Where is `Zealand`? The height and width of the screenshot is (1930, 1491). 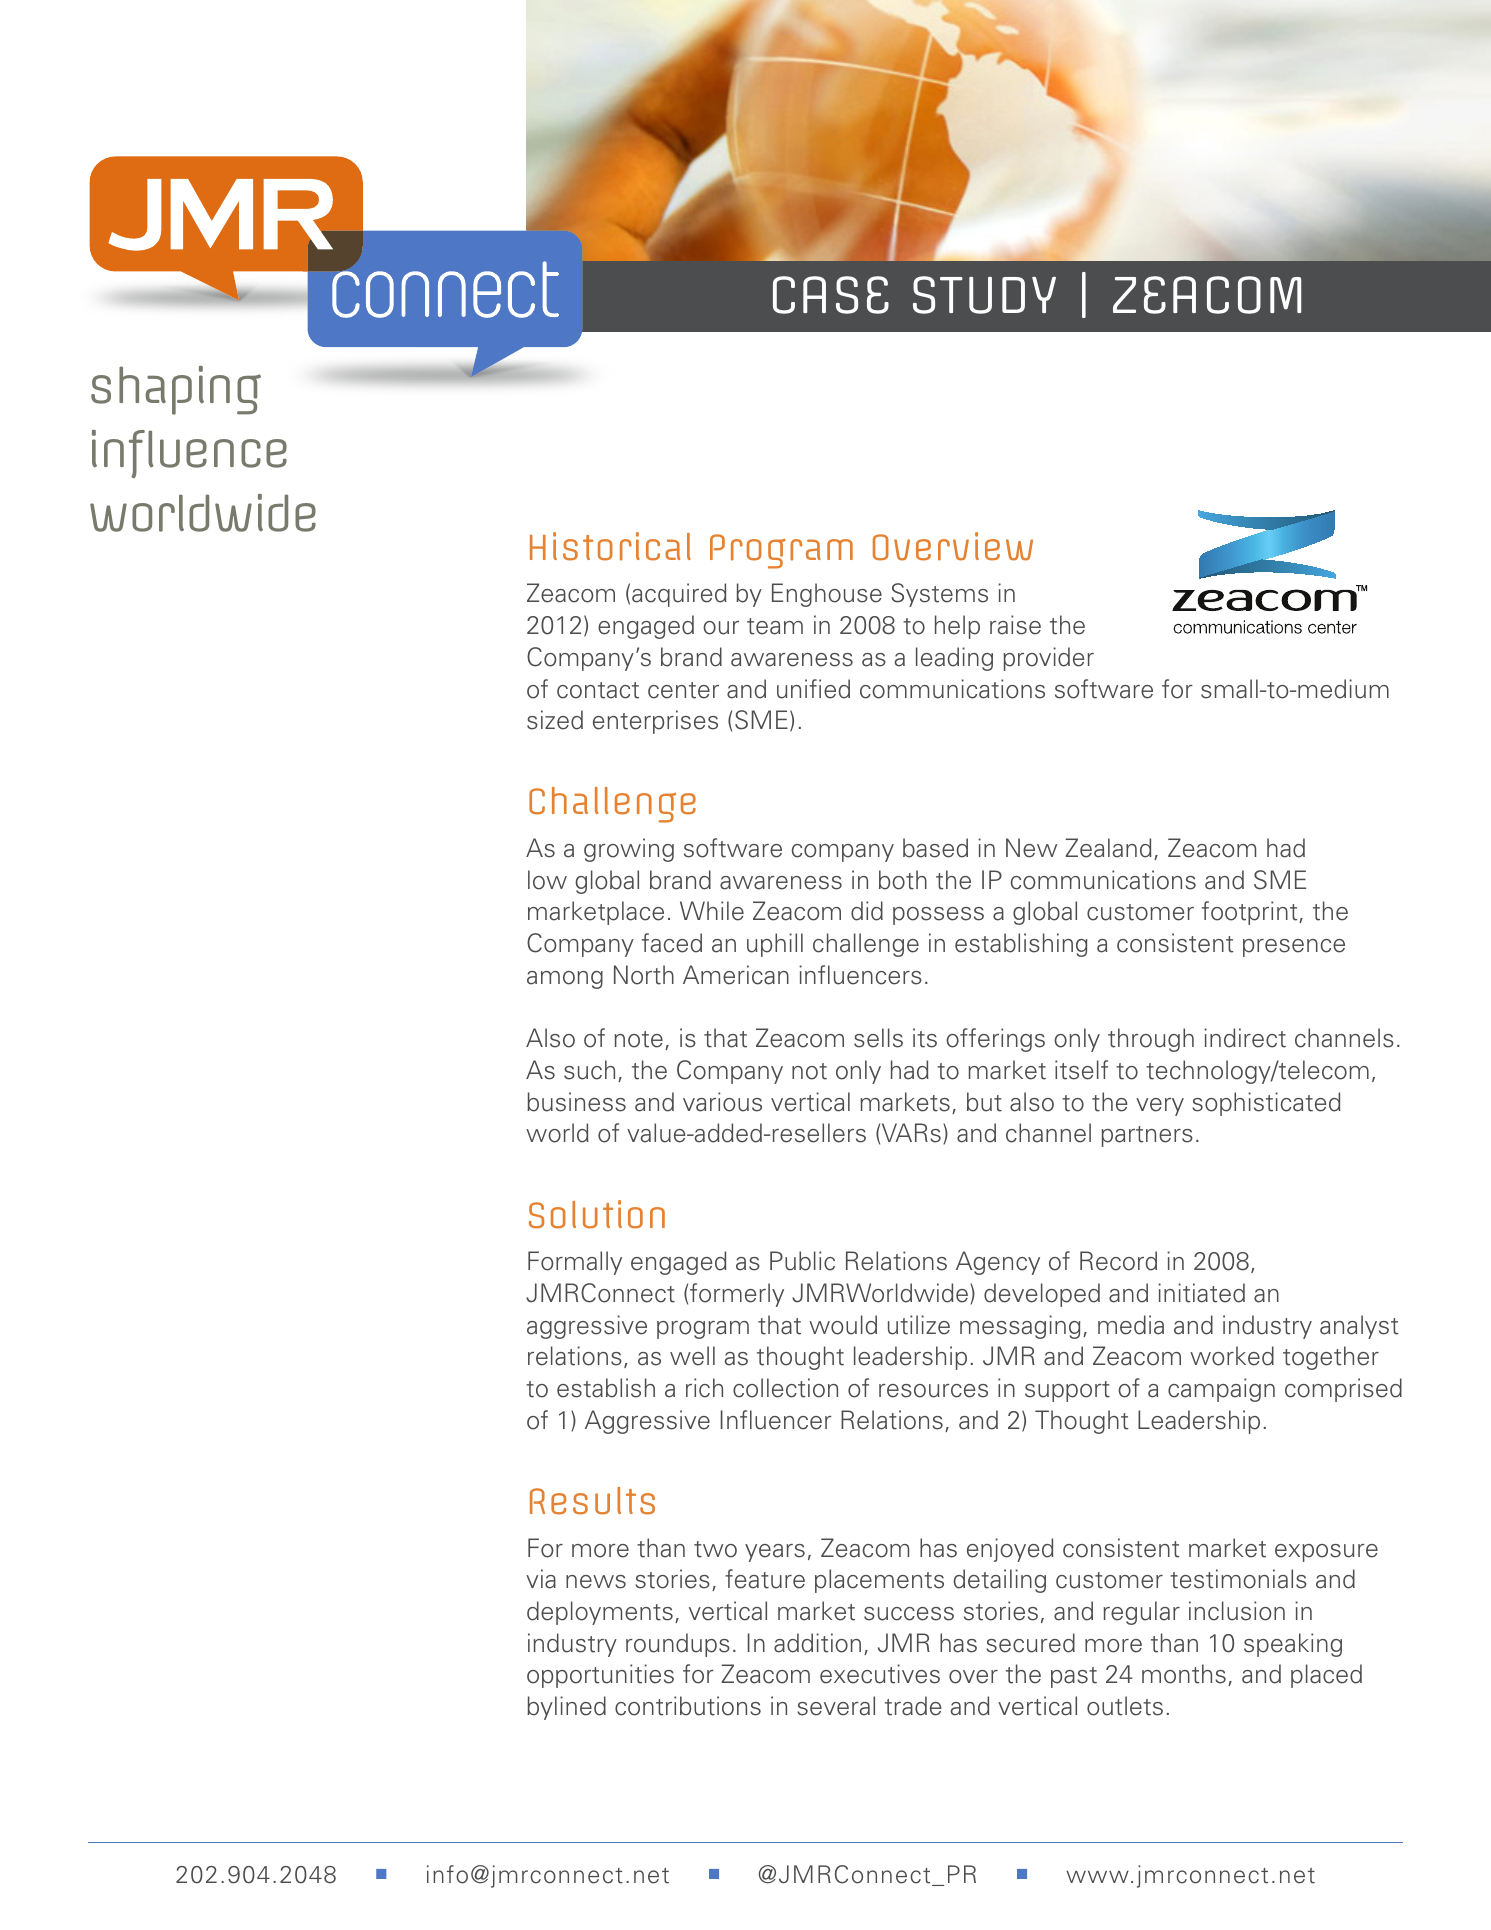 Zealand is located at coordinates (1109, 848).
